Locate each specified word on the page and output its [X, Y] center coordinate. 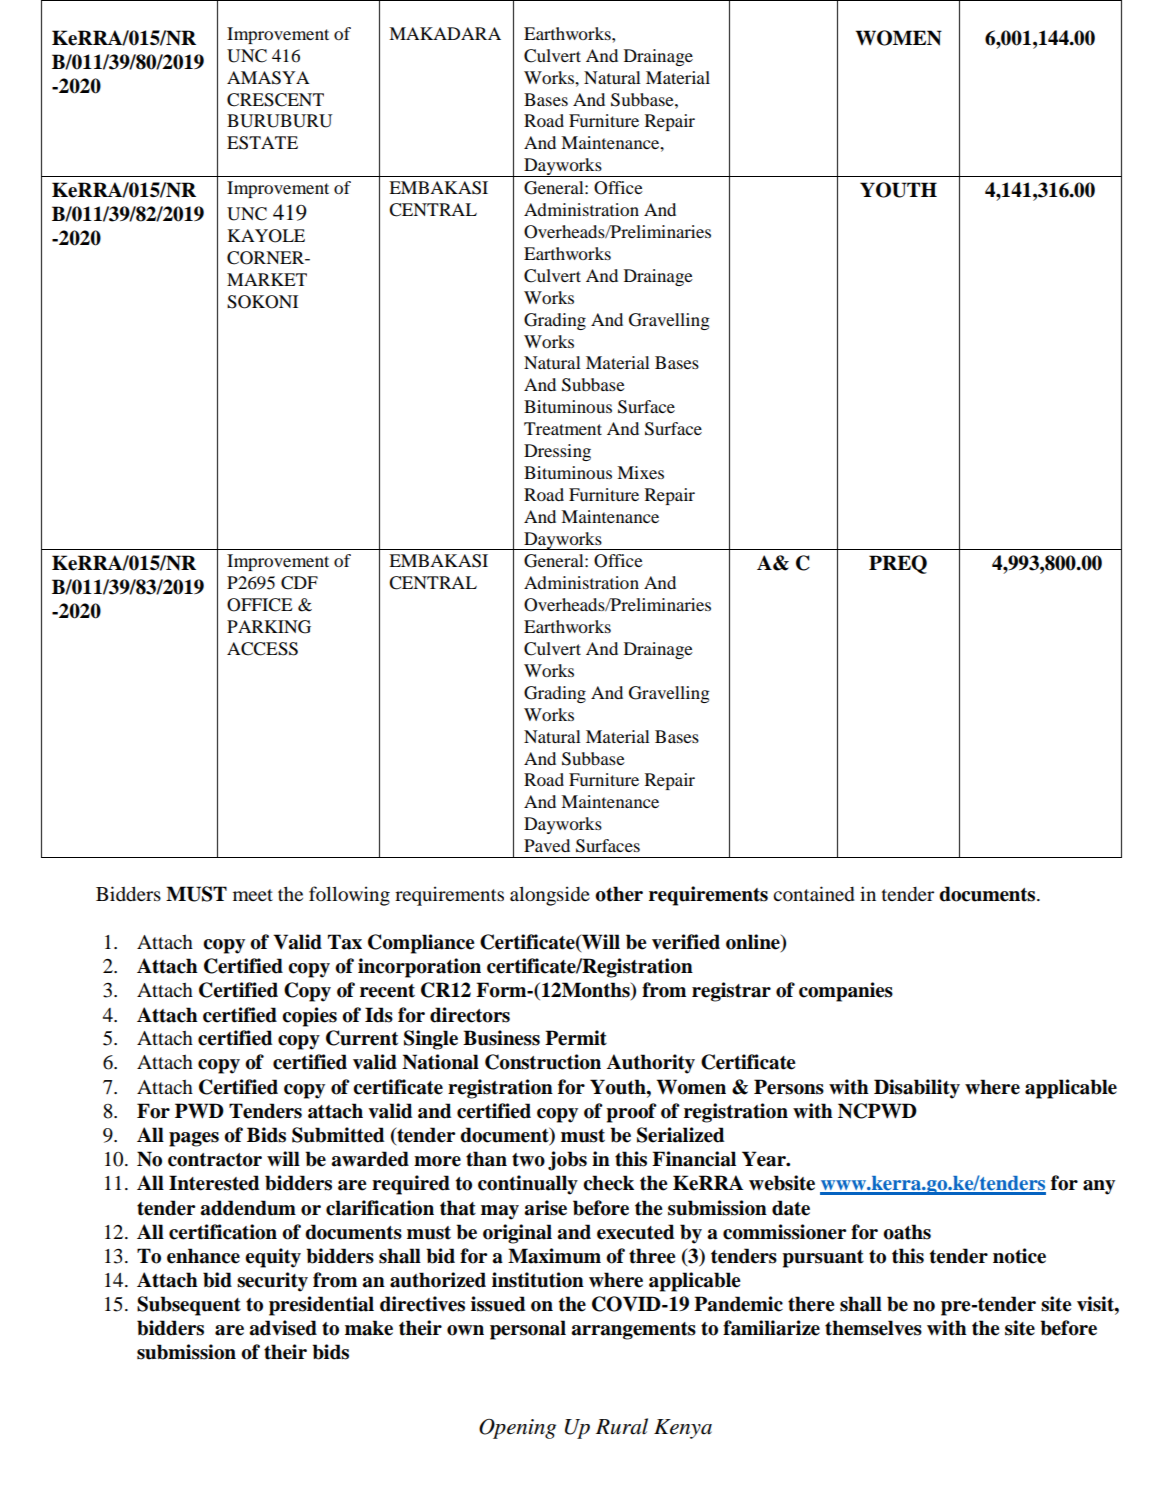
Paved [547, 845]
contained [814, 894]
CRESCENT [275, 100]
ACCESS [262, 649]
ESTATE [262, 143]
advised [283, 1328]
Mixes [640, 472]
